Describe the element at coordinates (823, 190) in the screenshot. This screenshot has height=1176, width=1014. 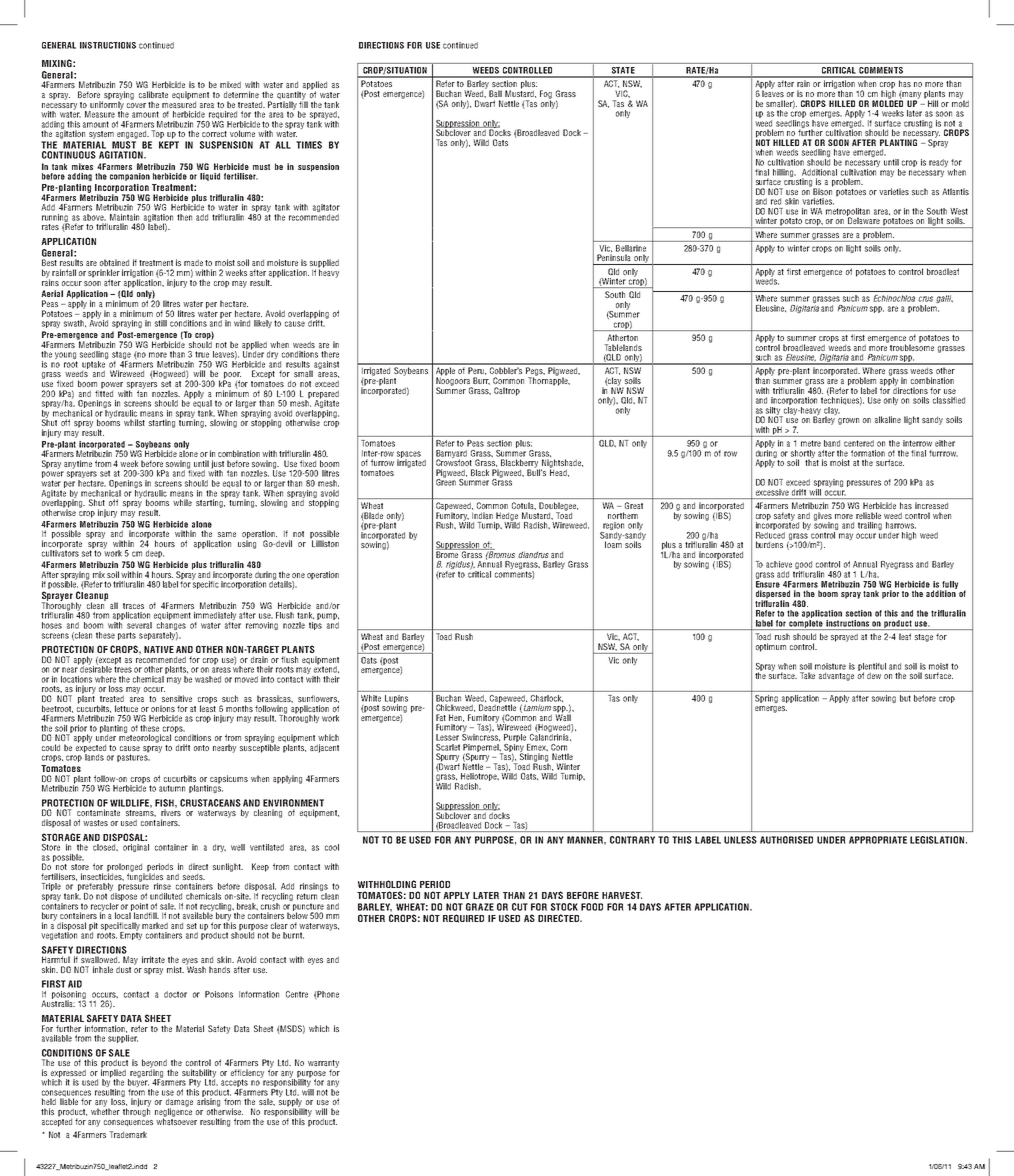
I see `Bison` at that location.
